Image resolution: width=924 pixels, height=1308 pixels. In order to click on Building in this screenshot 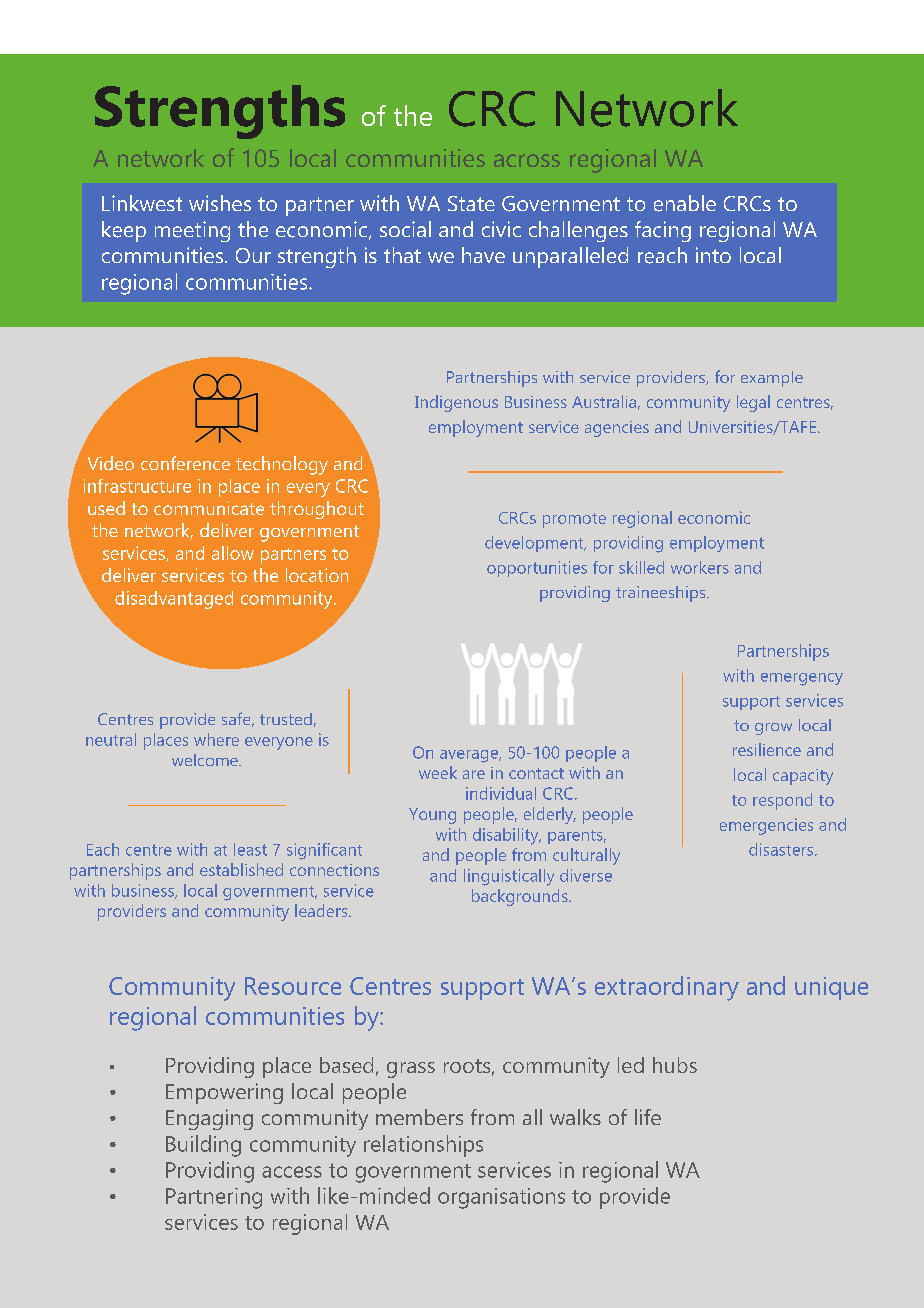, I will do `click(203, 1146)`.
